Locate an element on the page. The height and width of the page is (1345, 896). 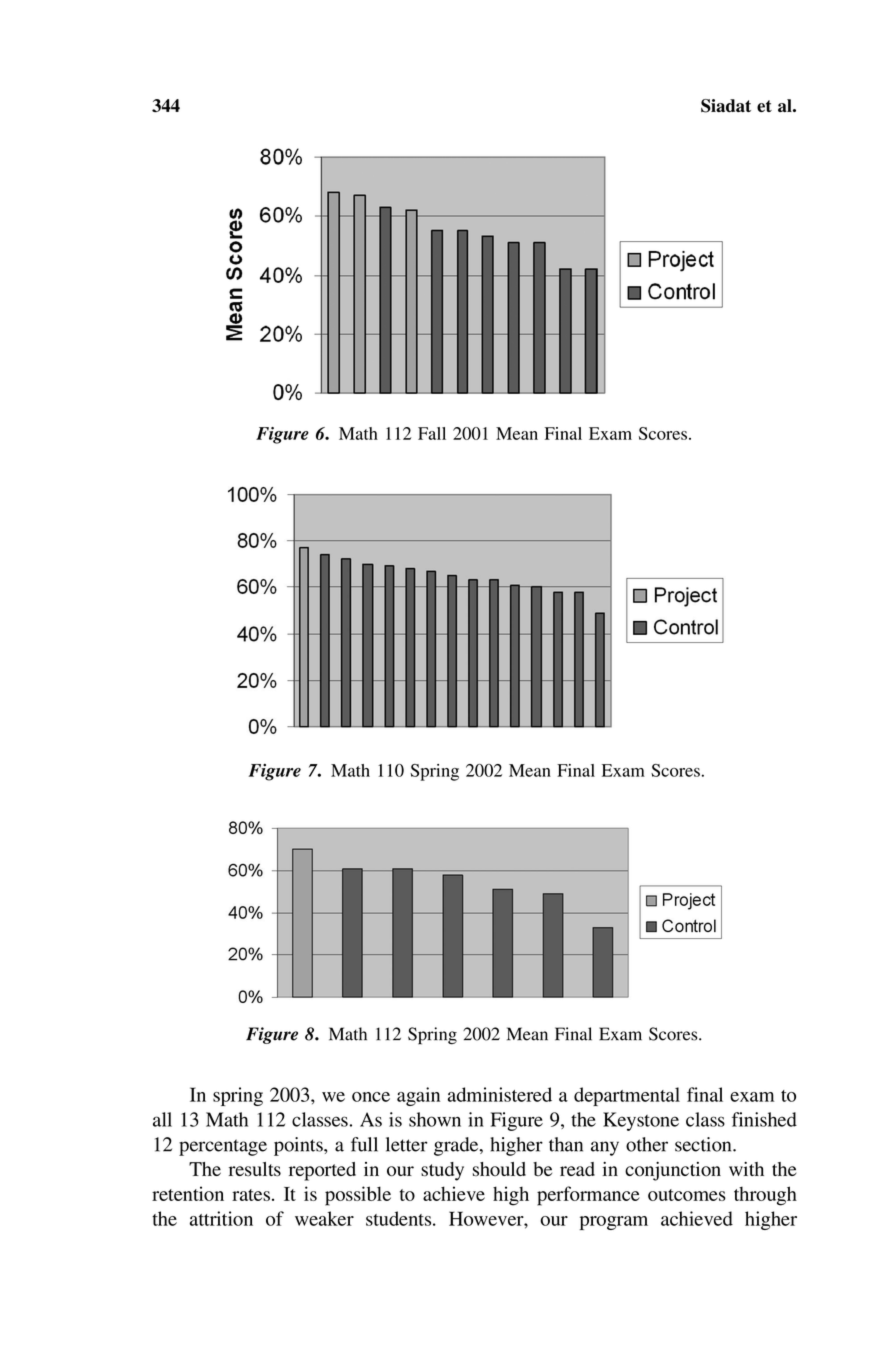
again is located at coordinates (418, 1096).
